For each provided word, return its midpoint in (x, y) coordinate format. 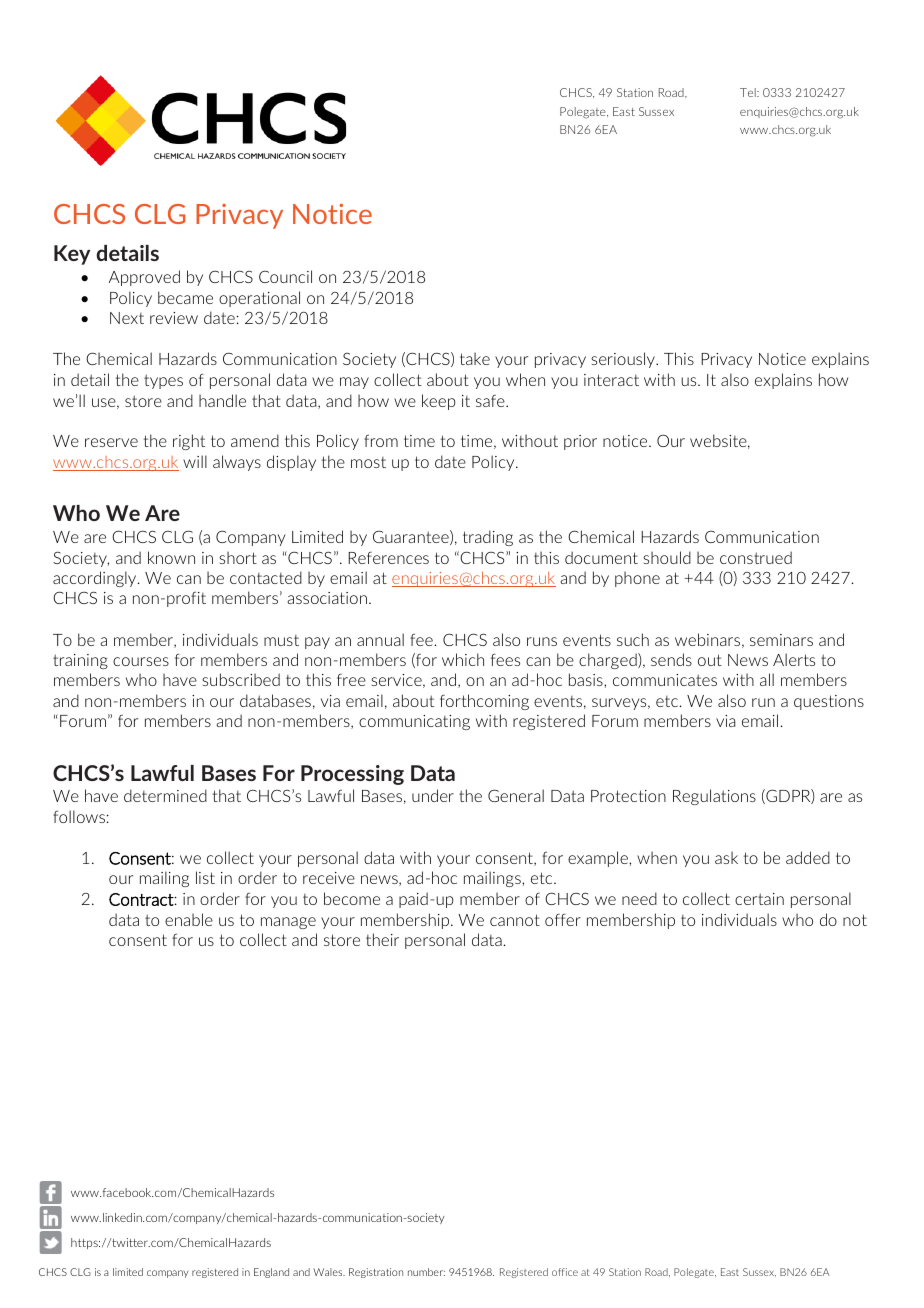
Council (285, 276)
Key (72, 255)
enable (189, 919)
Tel (749, 92)
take (475, 358)
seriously (624, 360)
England (271, 1273)
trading (488, 538)
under (433, 795)
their (382, 939)
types (163, 381)
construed (756, 557)
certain (759, 899)
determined (165, 795)
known (171, 557)
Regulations (714, 797)
